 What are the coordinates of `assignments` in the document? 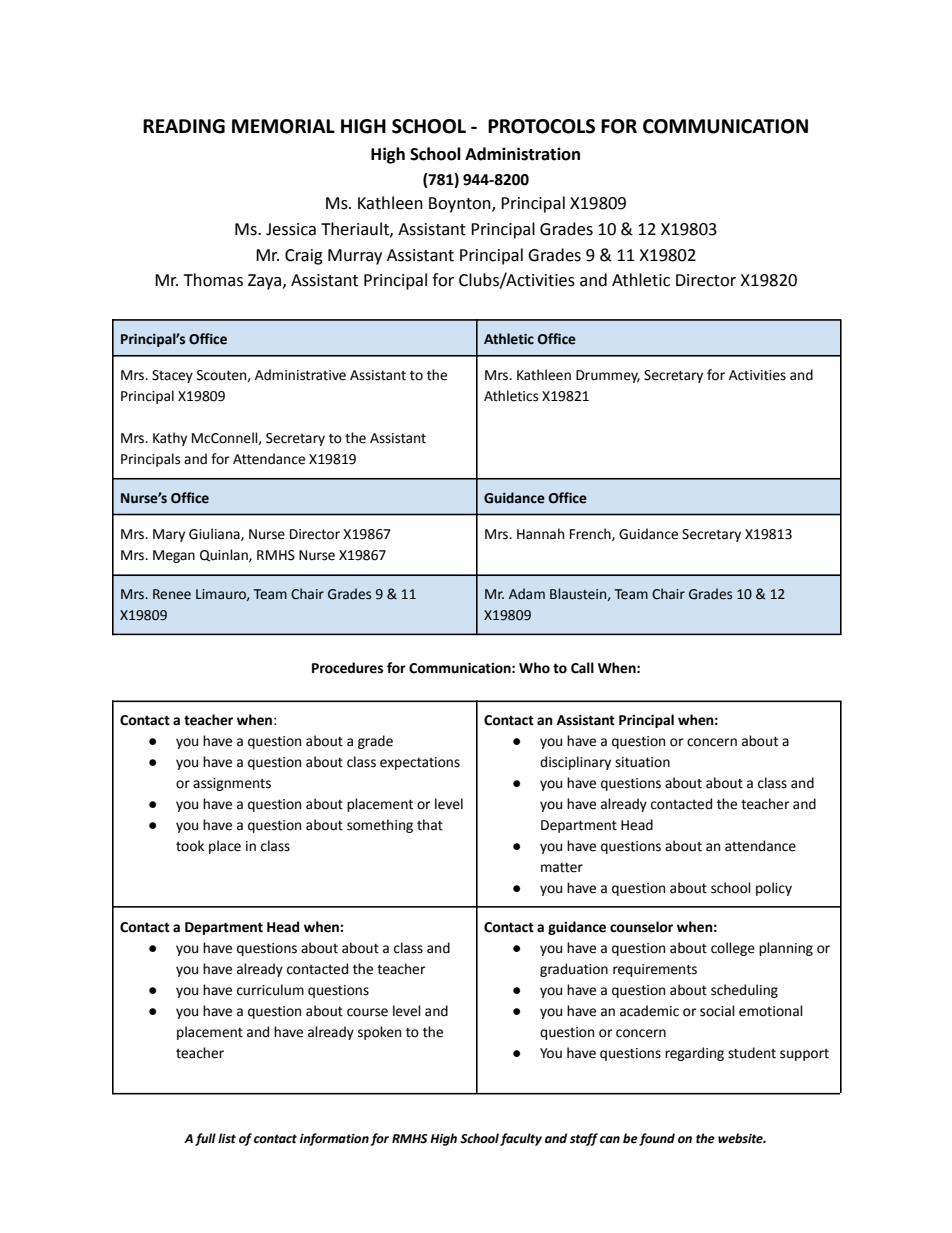 It's located at (232, 784).
